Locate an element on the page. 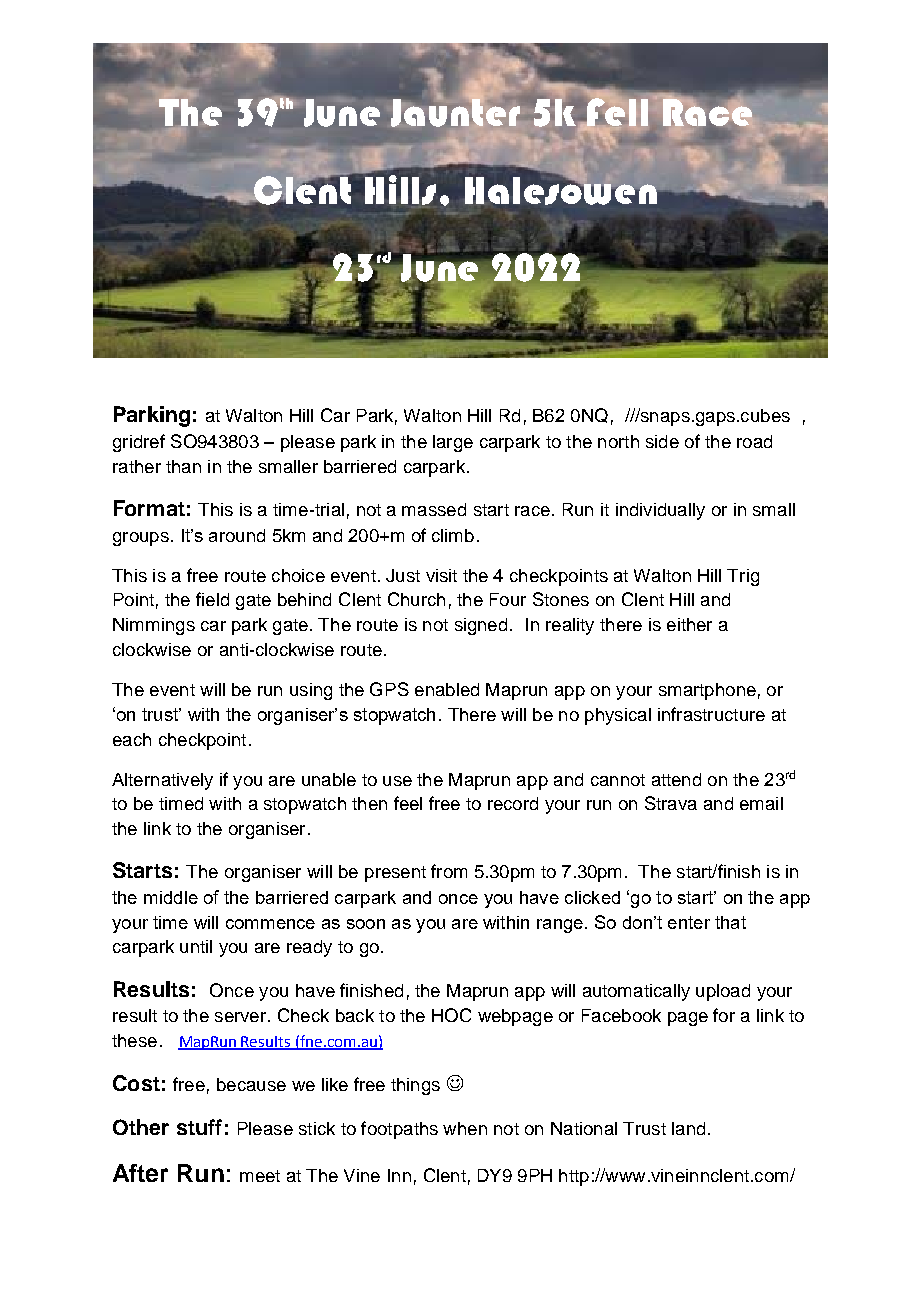 The image size is (924, 1308). stuff is located at coordinates (199, 1127).
